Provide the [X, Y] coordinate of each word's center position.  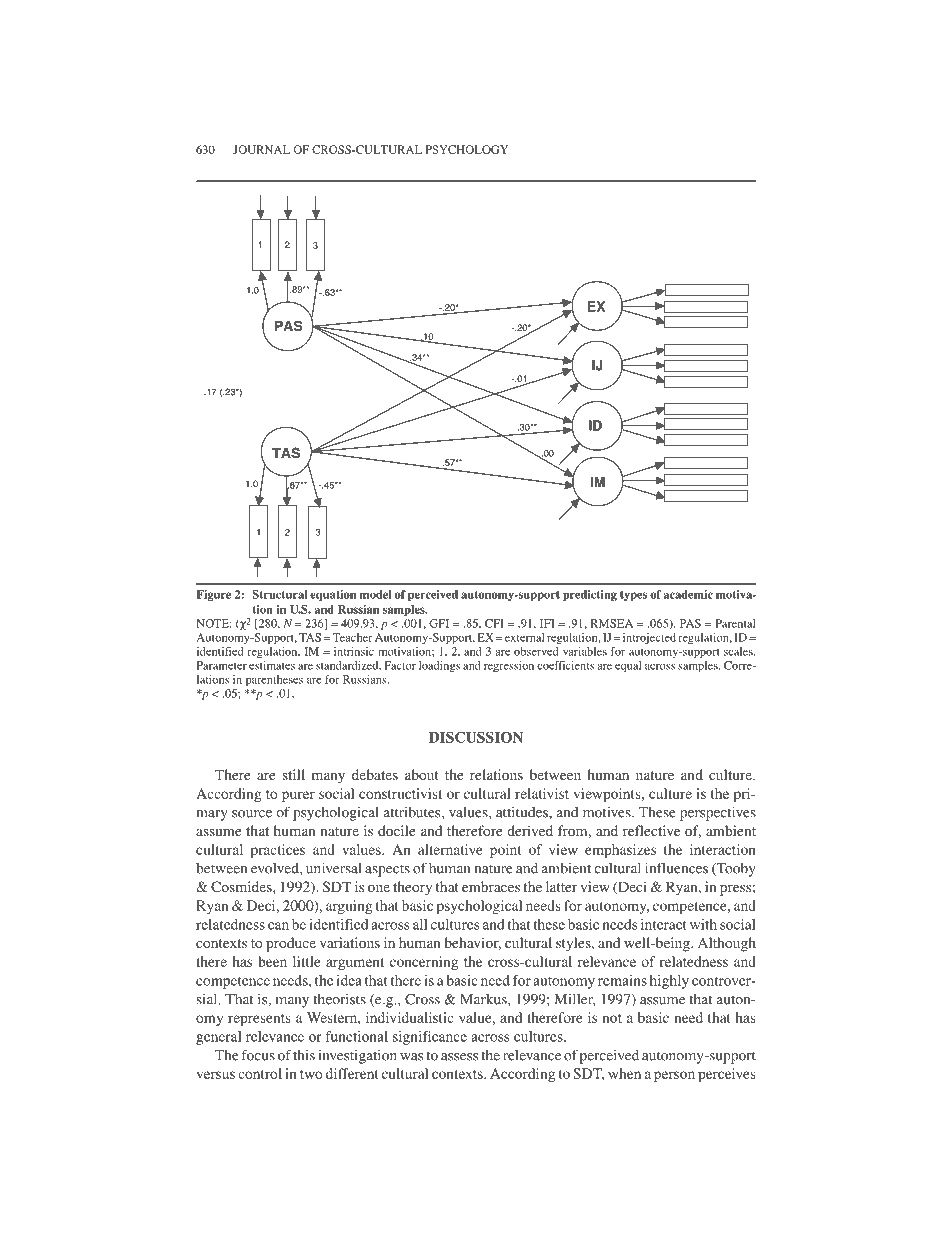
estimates [272, 665]
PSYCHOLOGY [467, 149]
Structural [279, 594]
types [633, 596]
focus [258, 1055]
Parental [735, 623]
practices [278, 851]
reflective [651, 830]
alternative [450, 849]
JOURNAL [261, 149]
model [375, 594]
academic [688, 594]
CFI [494, 623]
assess [459, 1057]
